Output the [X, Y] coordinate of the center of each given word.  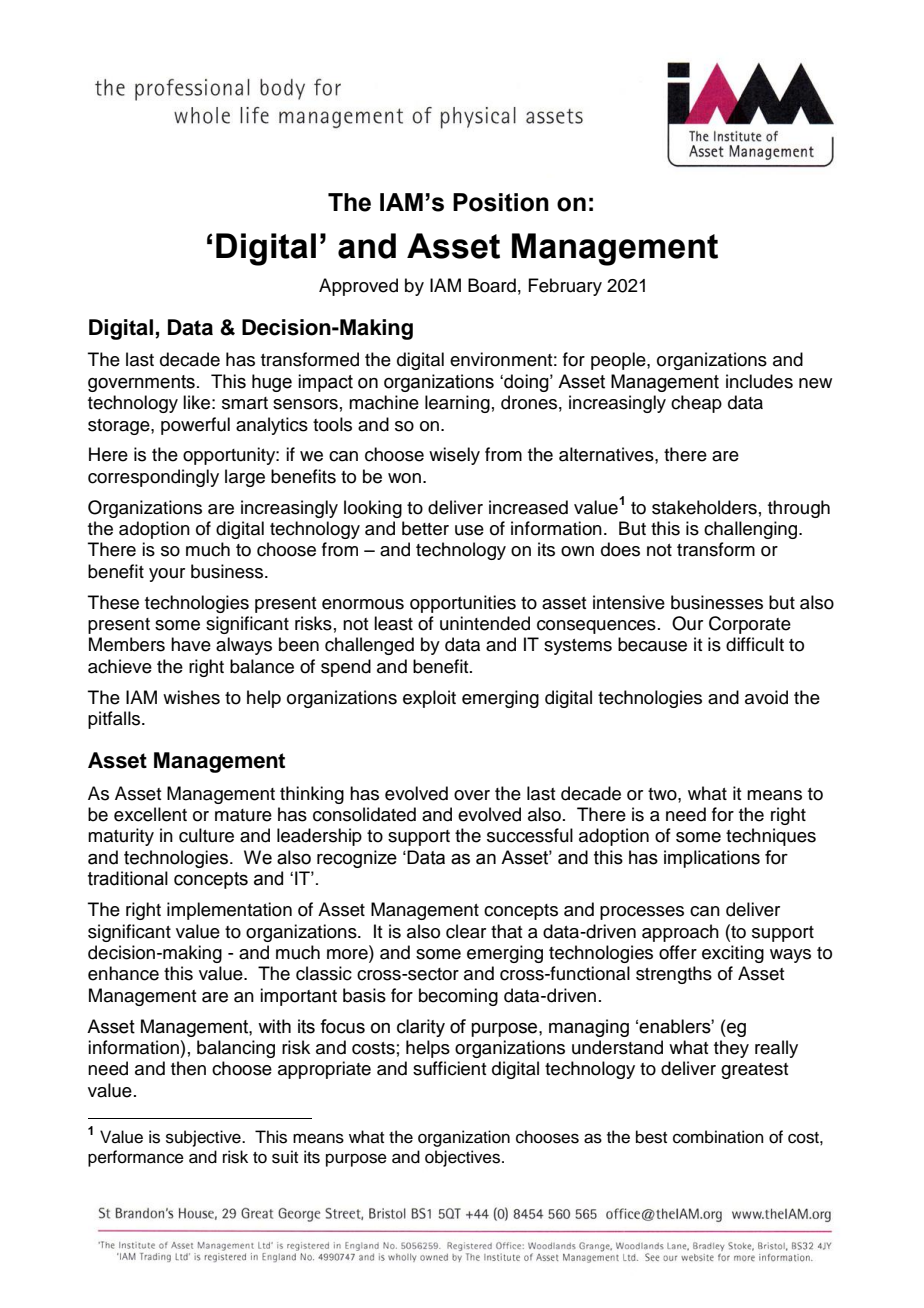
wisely [454, 456]
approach [680, 933]
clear [466, 931]
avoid [766, 697]
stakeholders [704, 507]
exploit [429, 699]
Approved [358, 287]
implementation [229, 911]
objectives [464, 1158]
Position [501, 202]
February [565, 287]
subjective [204, 1138]
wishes [191, 697]
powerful [195, 426]
